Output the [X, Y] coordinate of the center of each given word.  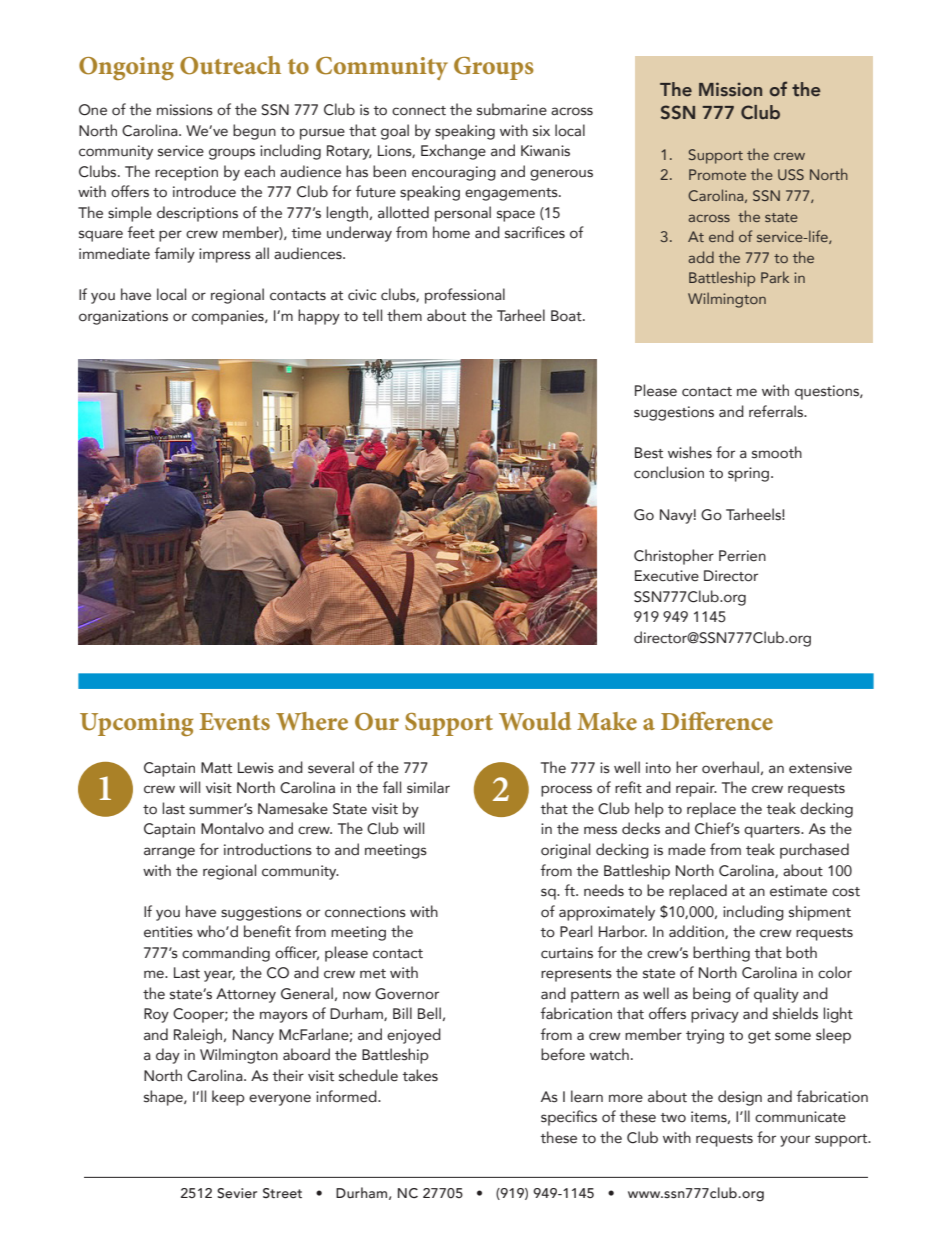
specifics [569, 1118]
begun [254, 132]
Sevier [237, 1193]
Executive [667, 576]
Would [535, 721]
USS [791, 174]
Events [234, 721]
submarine [512, 109]
